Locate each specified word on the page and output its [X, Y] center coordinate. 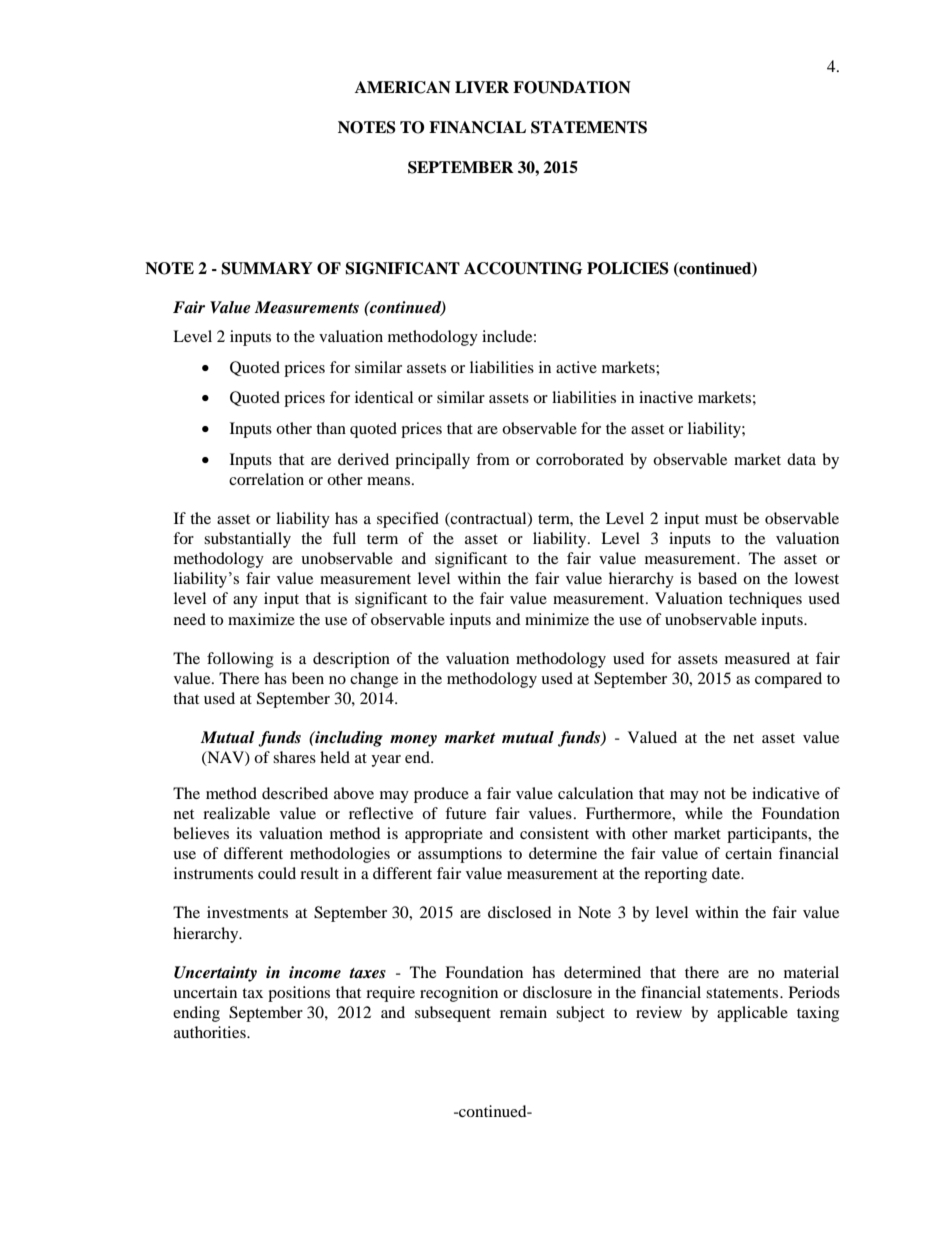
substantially [247, 540]
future [465, 813]
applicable [752, 1014]
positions [299, 994]
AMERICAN [403, 87]
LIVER [482, 87]
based [717, 578]
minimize [557, 619]
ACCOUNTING [523, 268]
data [801, 459]
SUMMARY [267, 268]
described [295, 793]
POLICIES [628, 268]
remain [523, 1012]
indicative [786, 793]
